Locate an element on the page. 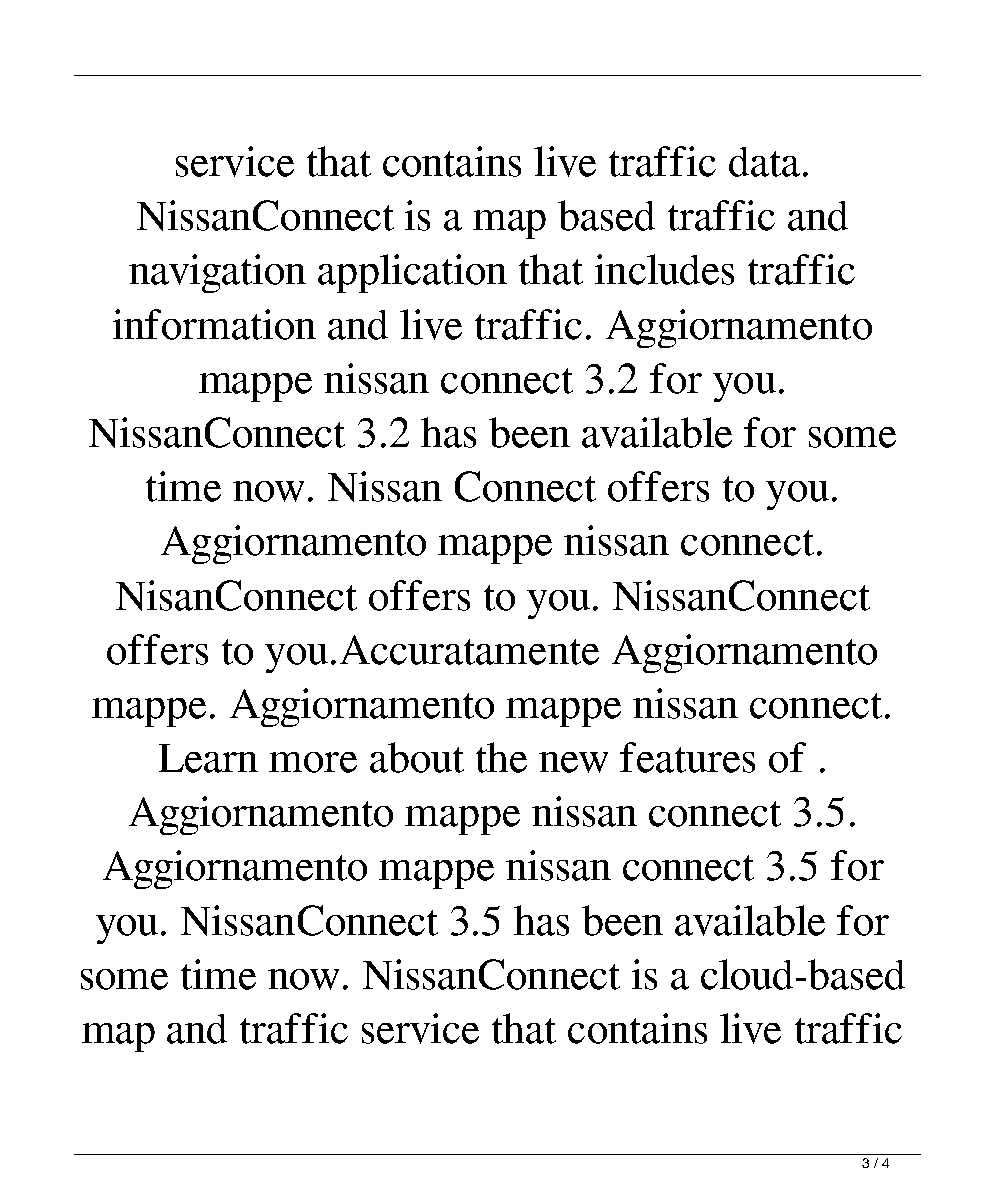 This document has width=995, height=1204. features is located at coordinates (687, 757).
